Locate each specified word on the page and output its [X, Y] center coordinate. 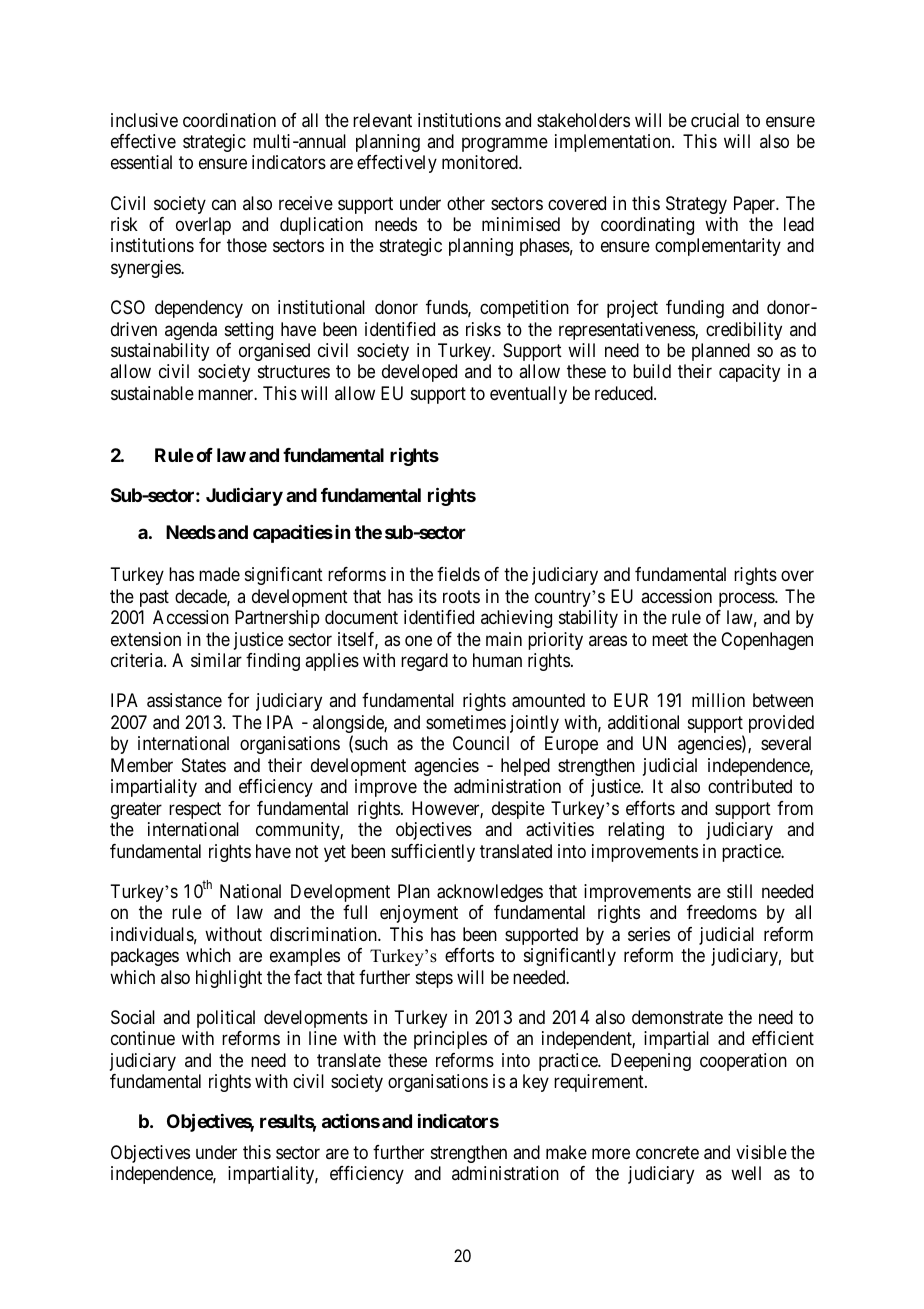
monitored [481, 162]
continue [143, 1038]
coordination [229, 120]
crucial [715, 120]
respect [195, 810]
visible [761, 1152]
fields [458, 574]
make [566, 1152]
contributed [750, 786]
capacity [749, 373]
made [219, 574]
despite [518, 810]
